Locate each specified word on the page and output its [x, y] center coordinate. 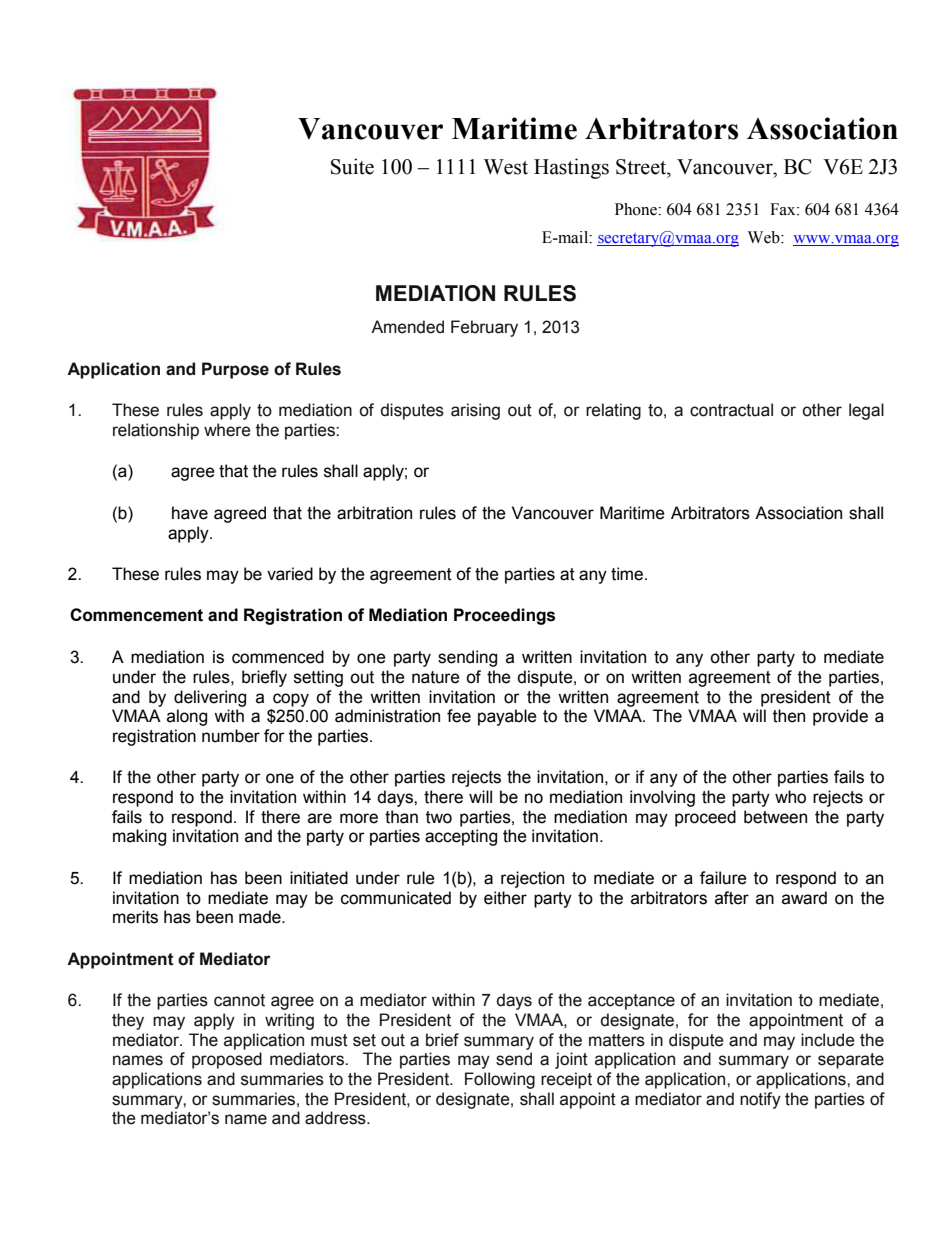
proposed [227, 1060]
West [506, 167]
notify [760, 1100]
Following [500, 1080]
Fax [784, 209]
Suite [352, 166]
